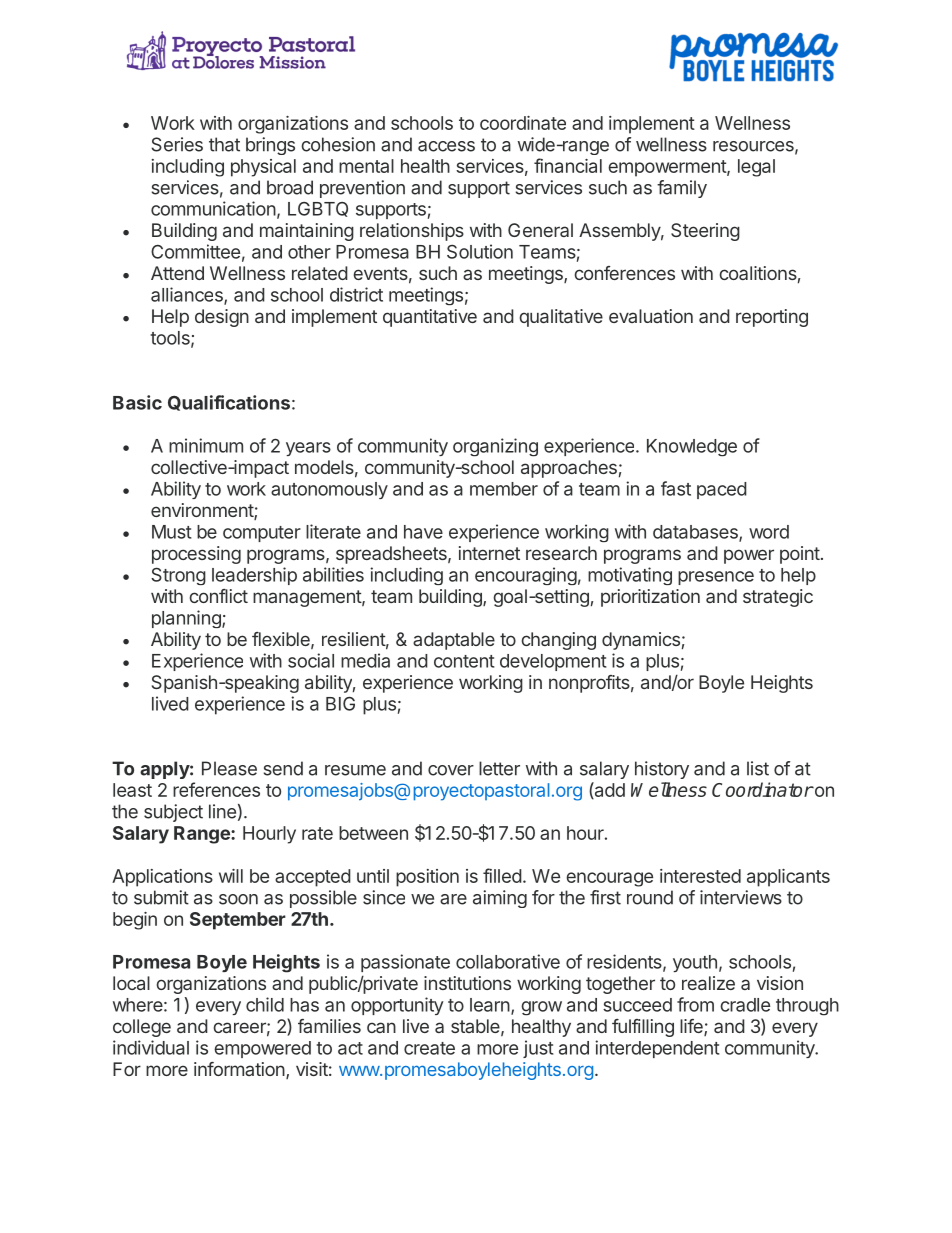  Describe the element at coordinates (772, 318) in the page. I see `reporting` at that location.
